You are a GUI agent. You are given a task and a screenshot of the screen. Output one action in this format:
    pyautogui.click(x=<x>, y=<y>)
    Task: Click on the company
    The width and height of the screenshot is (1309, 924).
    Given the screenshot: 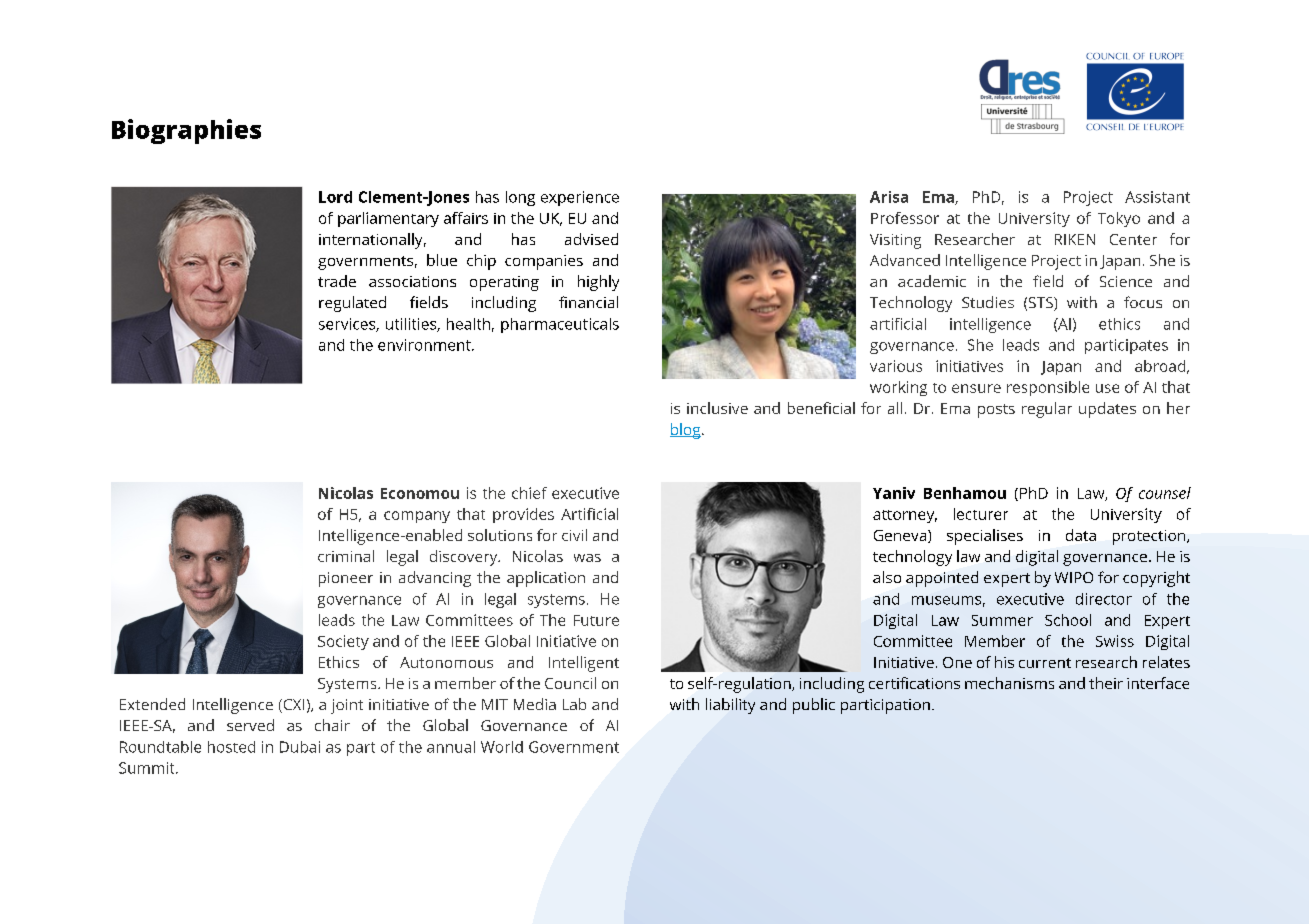 What is the action you would take?
    pyautogui.click(x=417, y=517)
